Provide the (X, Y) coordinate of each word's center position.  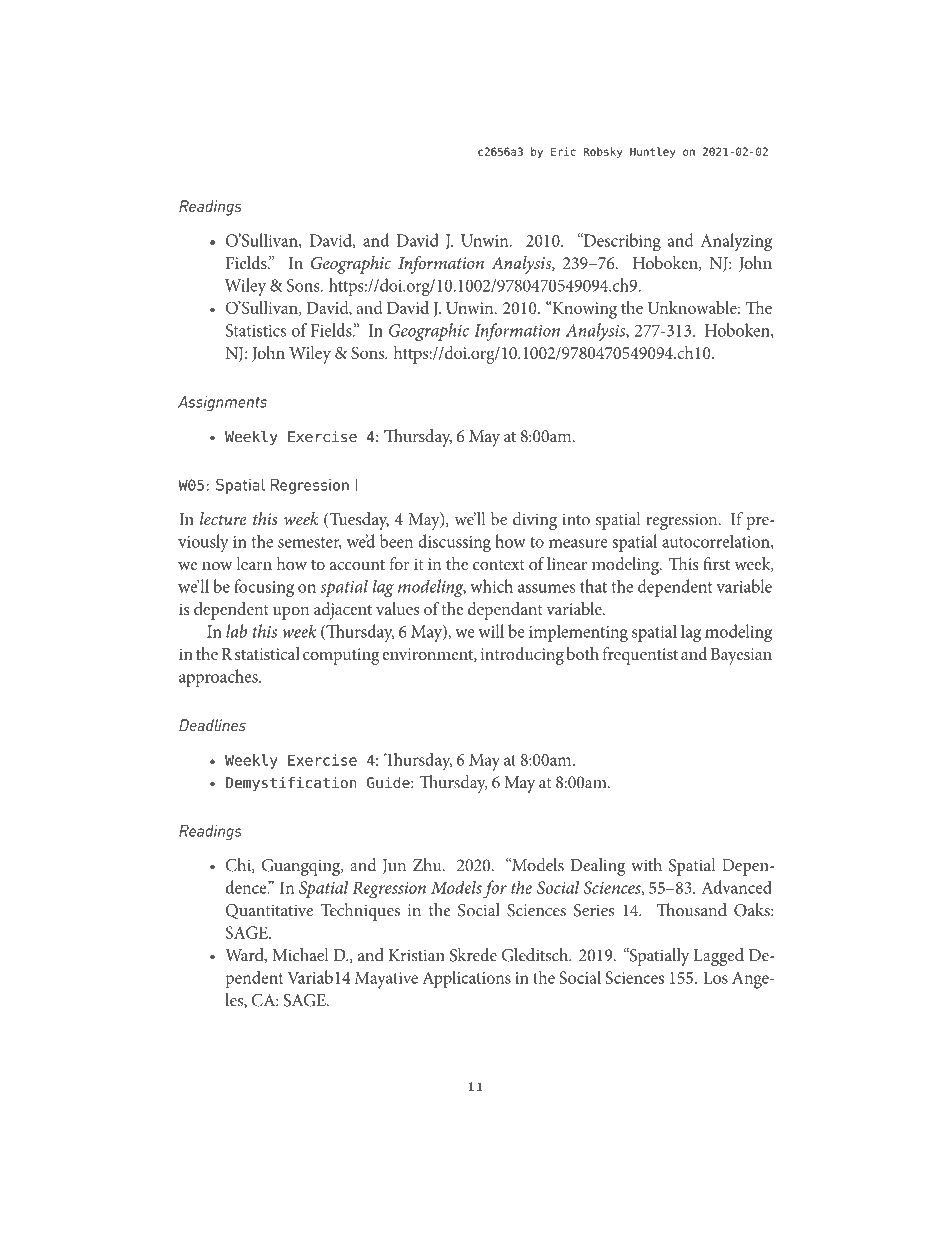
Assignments (222, 403)
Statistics (256, 330)
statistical (267, 653)
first (716, 563)
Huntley (652, 152)
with (646, 865)
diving (535, 521)
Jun (394, 866)
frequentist (640, 656)
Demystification (291, 784)
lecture (223, 519)
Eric (563, 151)
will (491, 631)
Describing (621, 242)
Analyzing (736, 242)
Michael (300, 955)
